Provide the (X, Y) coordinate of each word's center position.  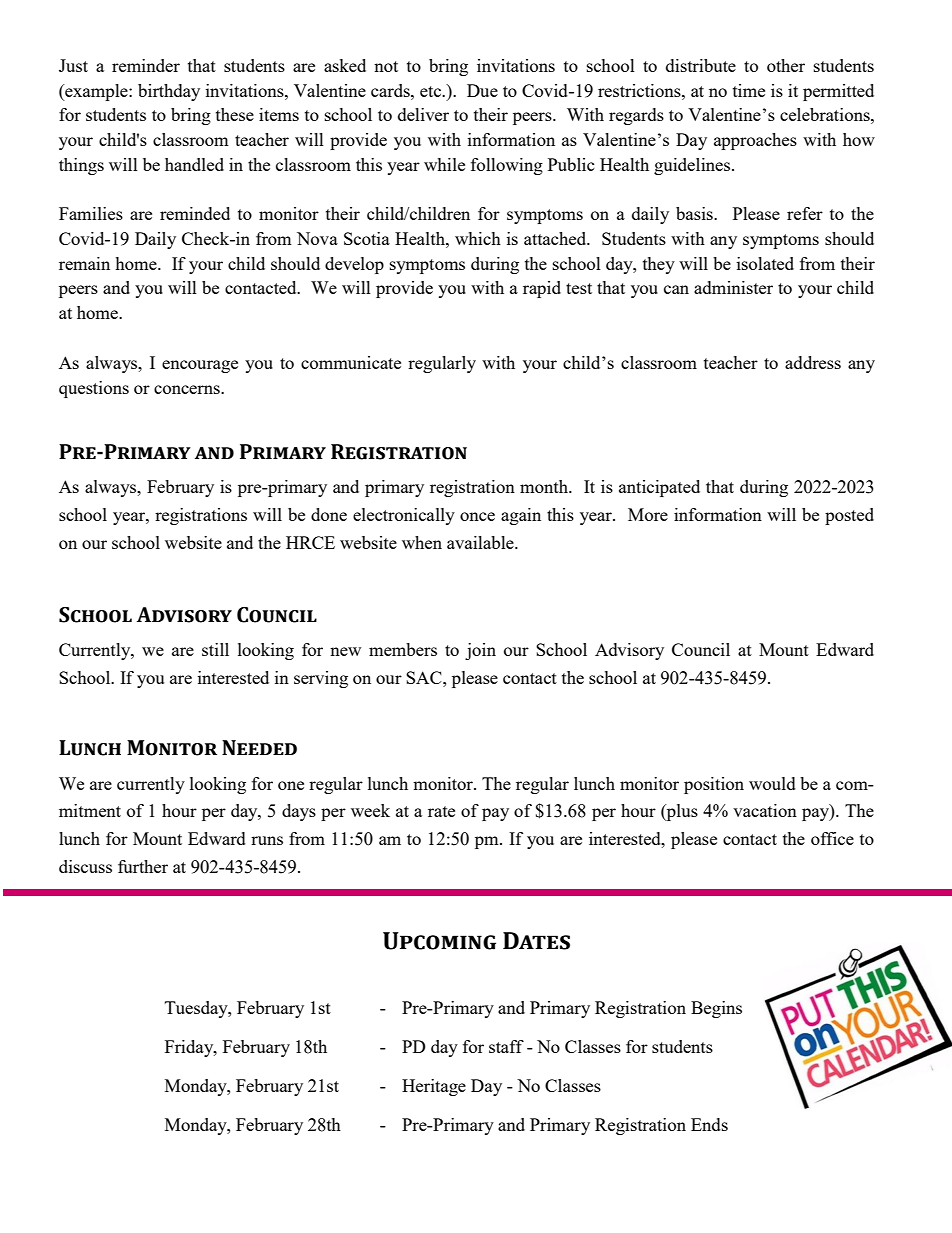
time (749, 90)
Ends (709, 1124)
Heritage (434, 1087)
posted (849, 516)
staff (506, 1046)
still (215, 649)
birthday (169, 92)
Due (482, 90)
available (481, 542)
